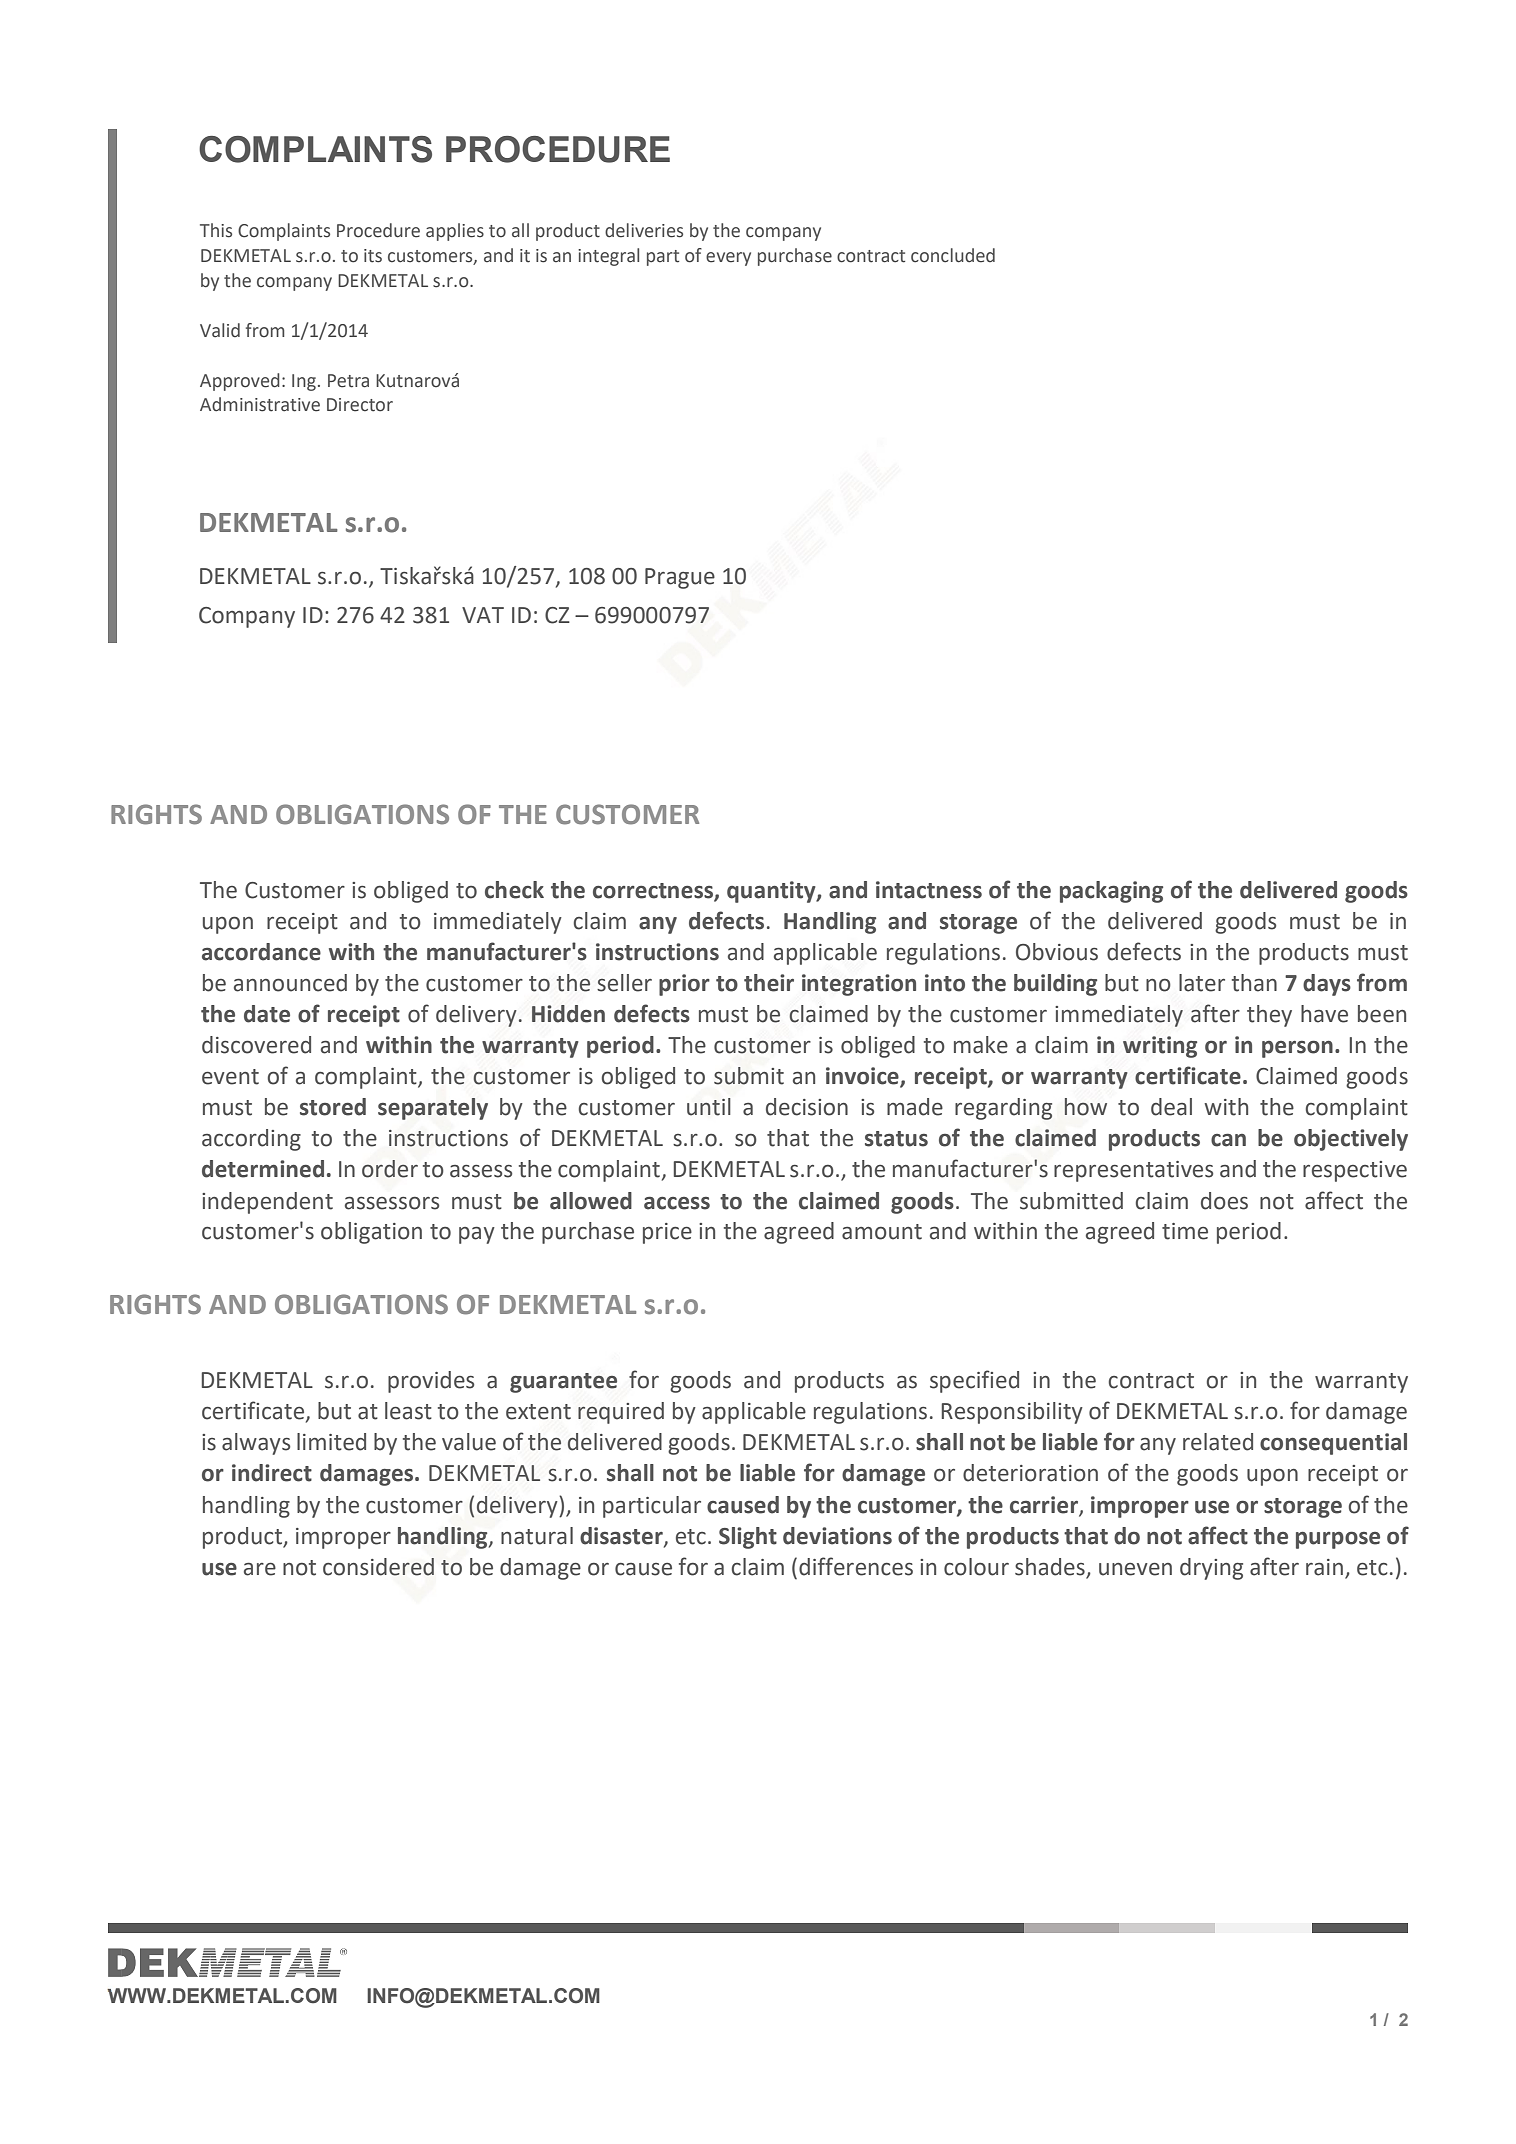 The height and width of the document is (2144, 1516). What do you see at coordinates (680, 578) in the document?
I see `Prague` at bounding box center [680, 578].
